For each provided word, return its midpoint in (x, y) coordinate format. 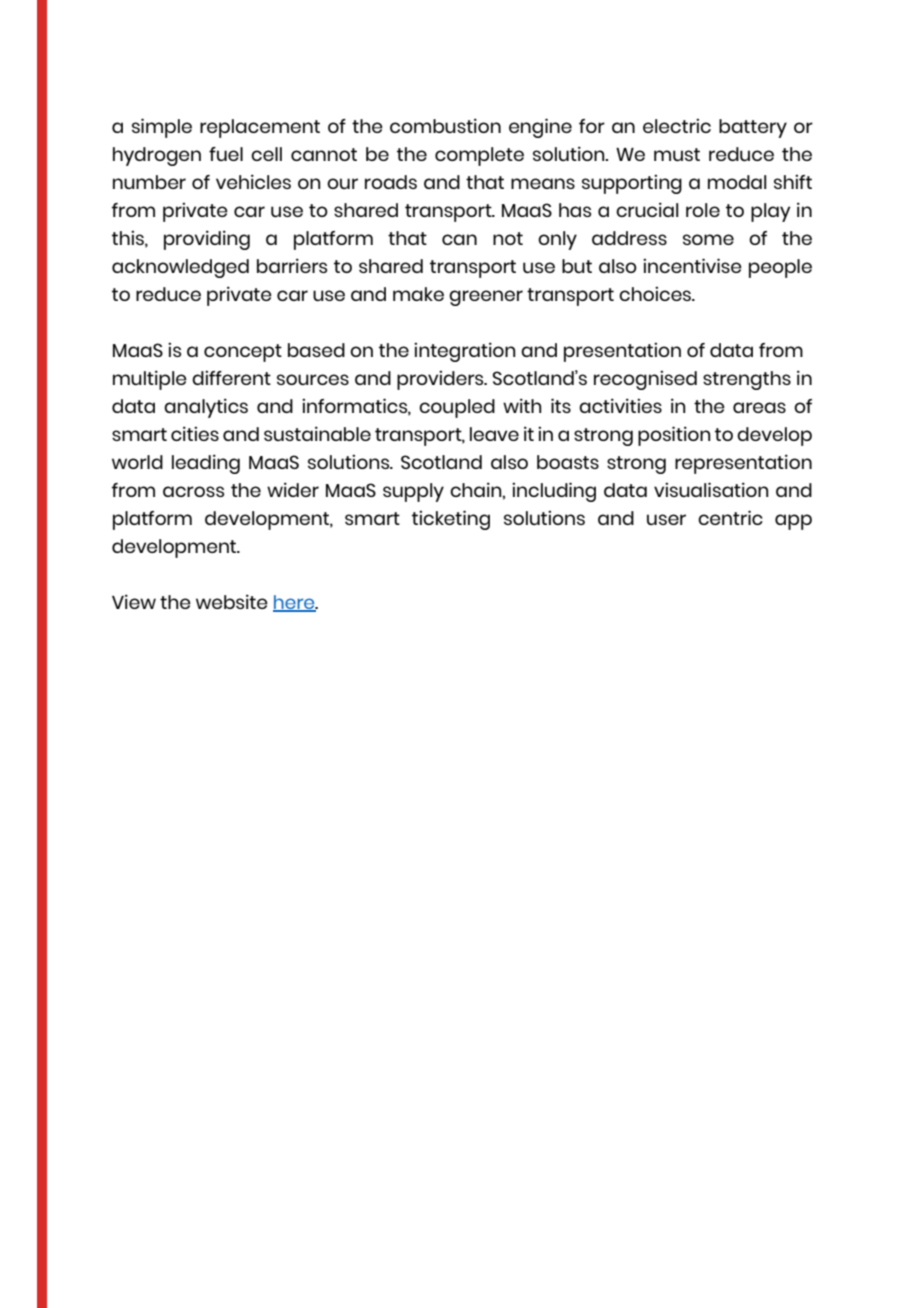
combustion (445, 125)
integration (465, 352)
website (232, 601)
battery (753, 128)
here (295, 603)
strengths (747, 380)
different (231, 378)
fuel (226, 154)
